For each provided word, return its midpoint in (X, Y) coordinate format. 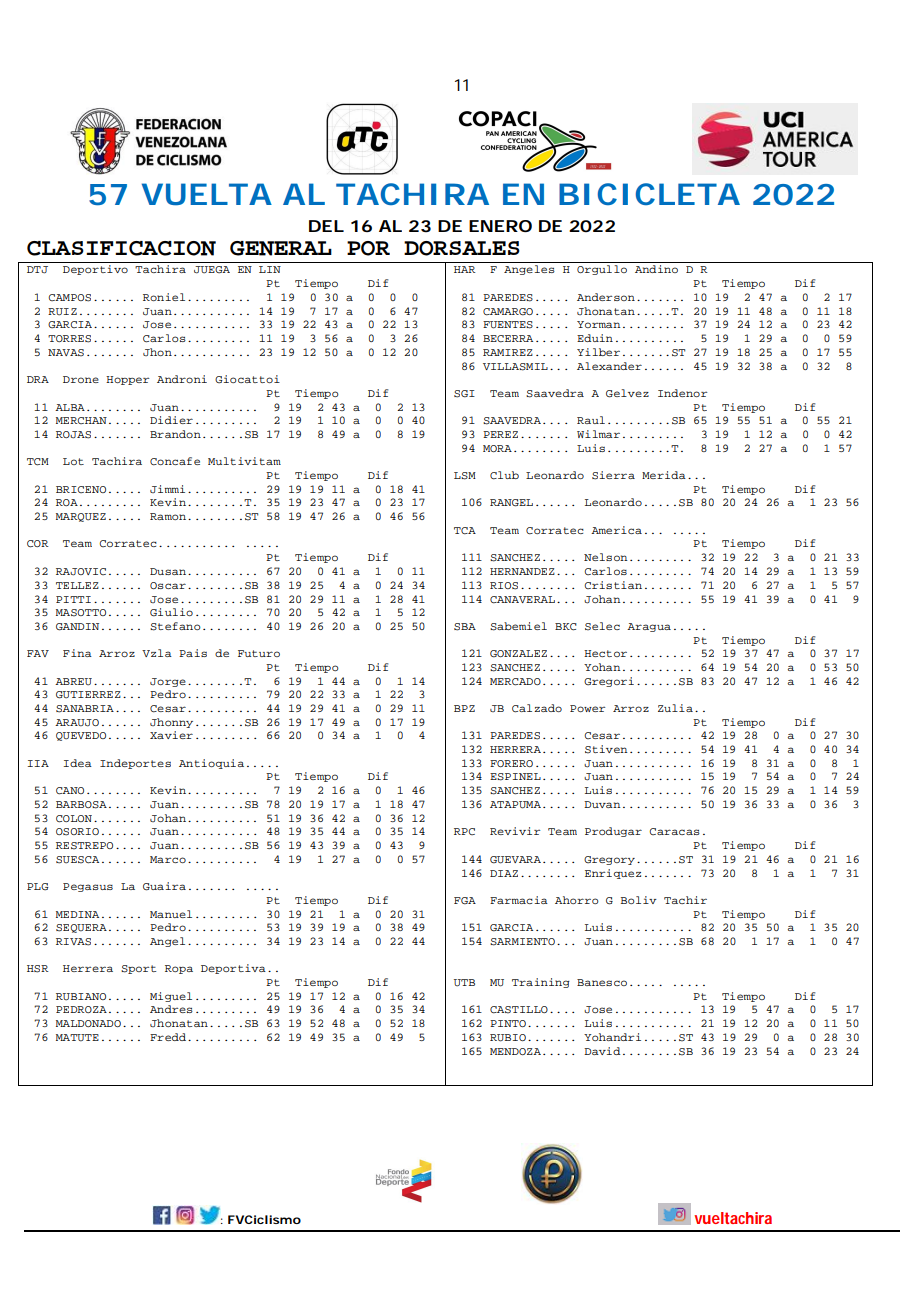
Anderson (606, 297)
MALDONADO (88, 1023)
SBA (465, 627)
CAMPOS (69, 298)
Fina (77, 653)
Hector (605, 653)
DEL (326, 226)
